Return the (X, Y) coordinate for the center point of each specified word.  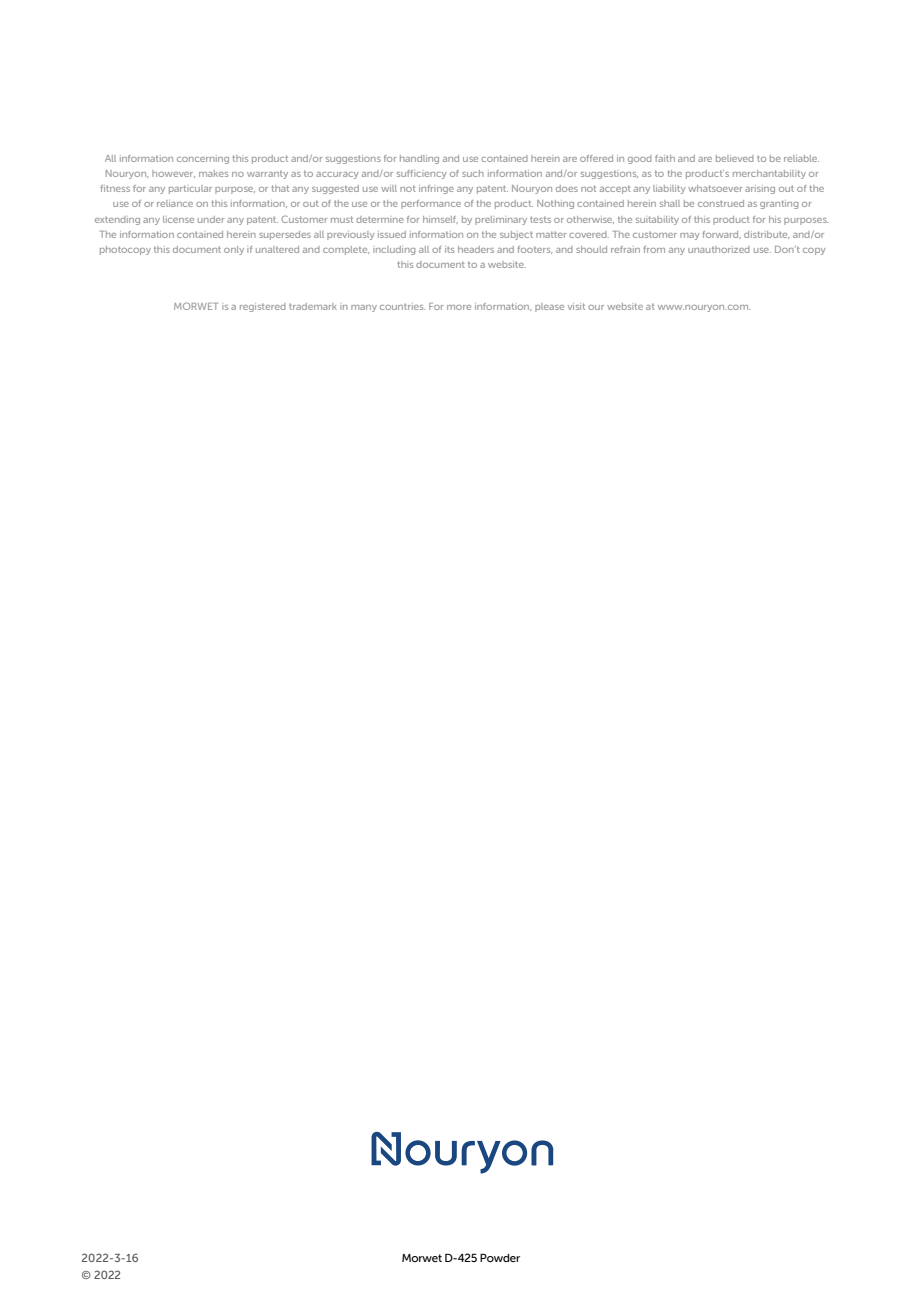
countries (402, 306)
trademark (313, 306)
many (364, 308)
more (459, 307)
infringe (436, 189)
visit (576, 306)
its (449, 249)
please (549, 307)
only (234, 250)
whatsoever (715, 188)
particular (190, 189)
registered (263, 307)
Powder (500, 1257)
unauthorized (719, 249)
